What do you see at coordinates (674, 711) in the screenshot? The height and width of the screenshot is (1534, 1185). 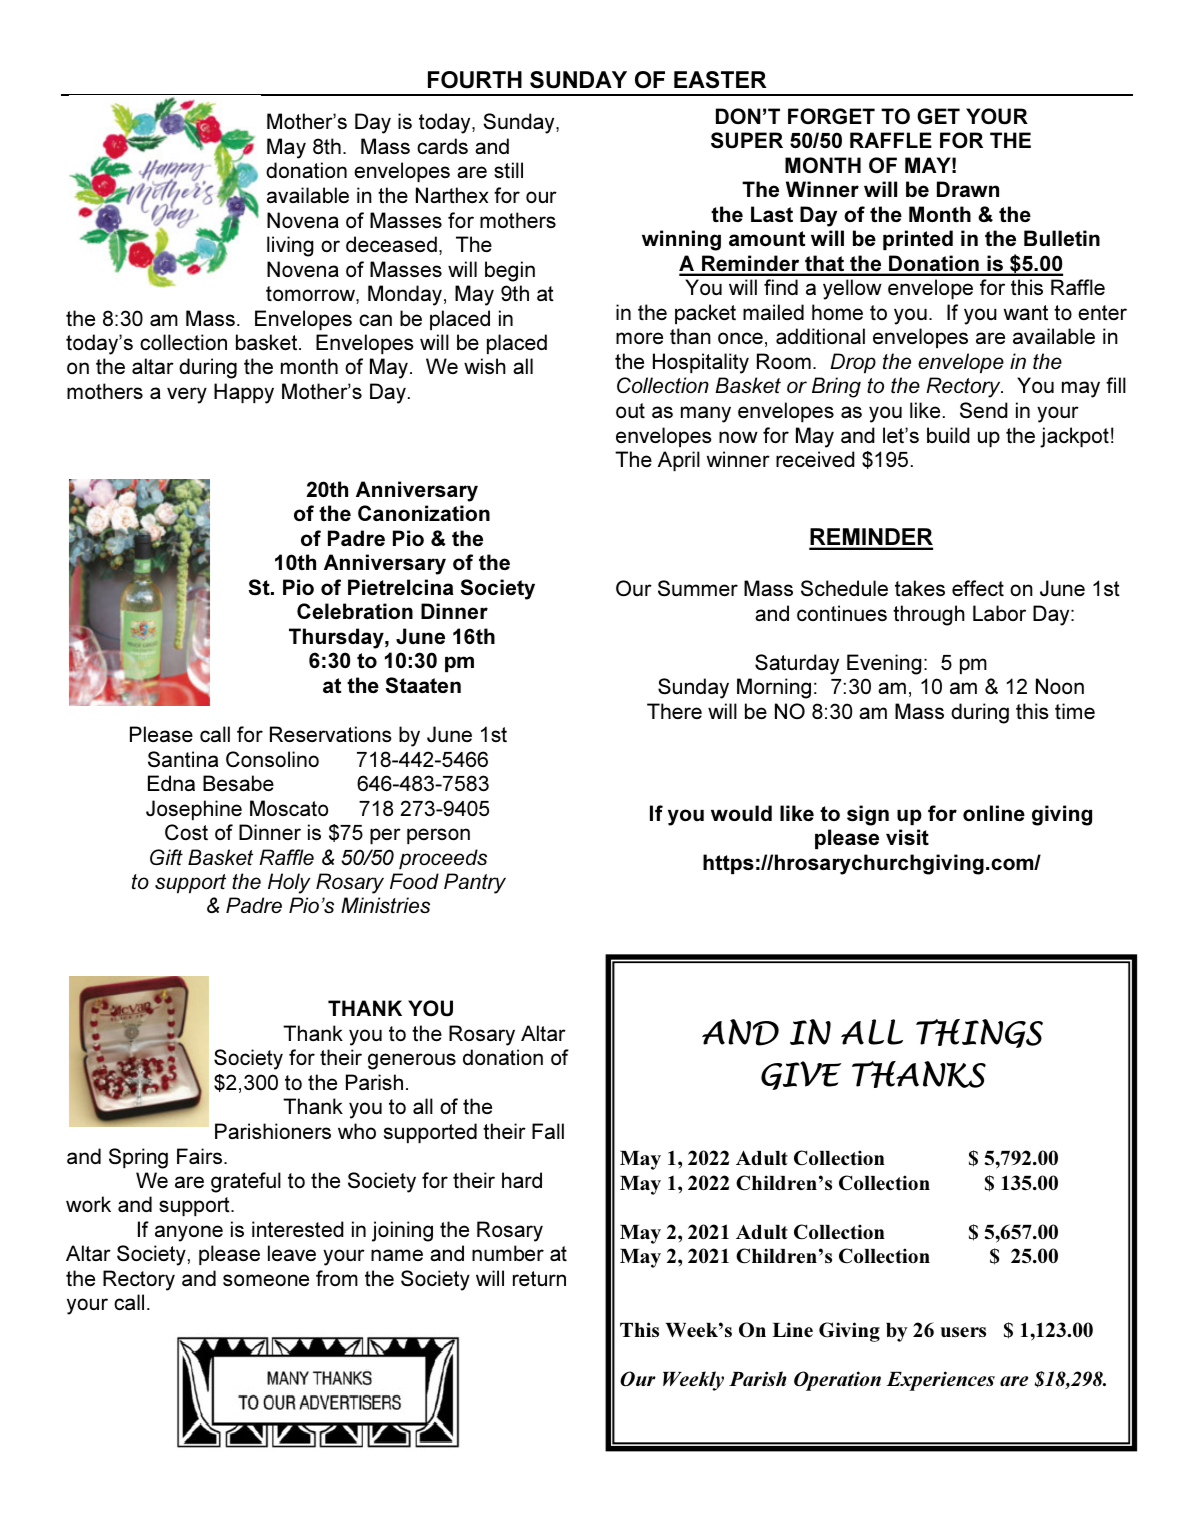 I see `There` at bounding box center [674, 711].
